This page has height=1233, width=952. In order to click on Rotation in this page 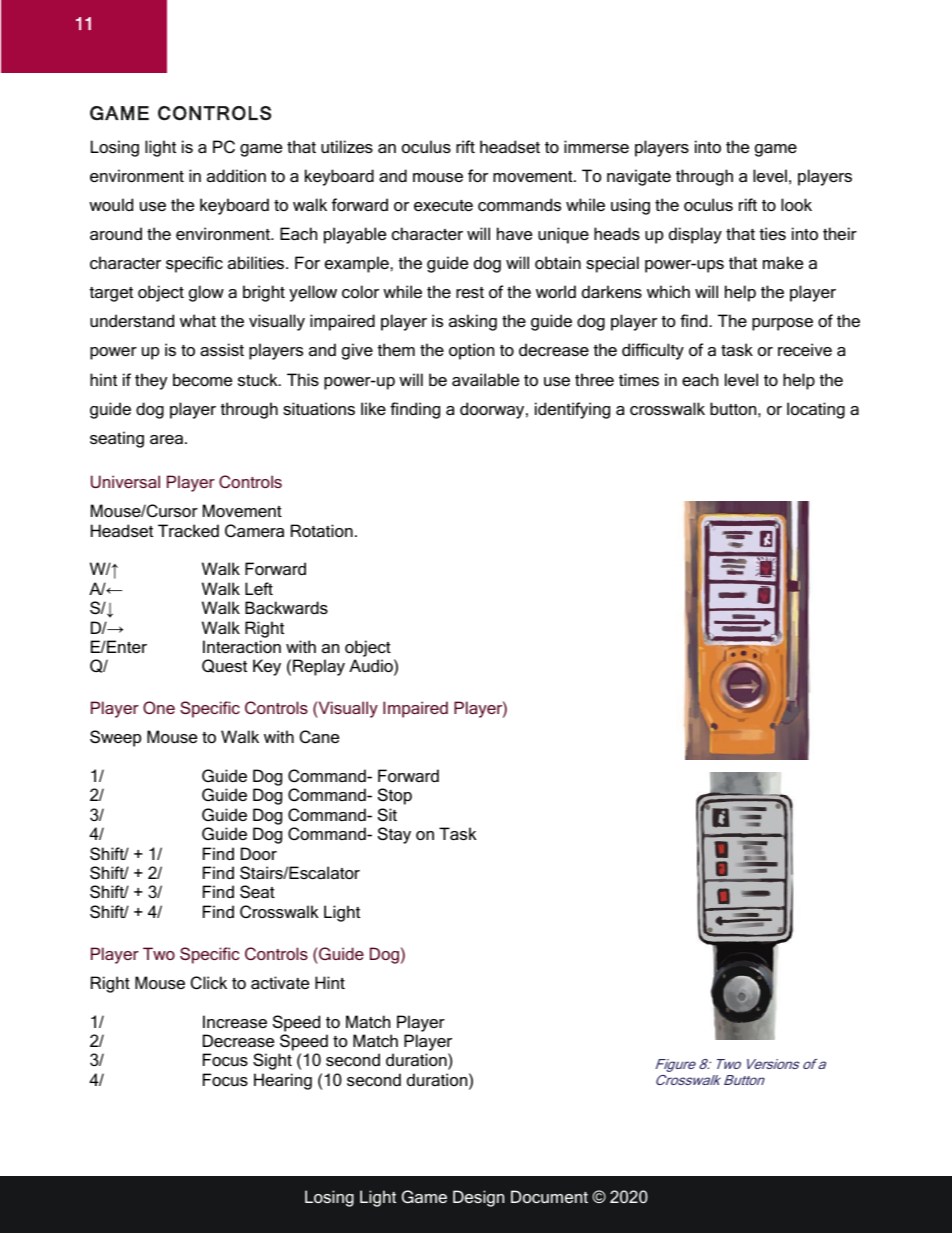, I will do `click(322, 530)`.
